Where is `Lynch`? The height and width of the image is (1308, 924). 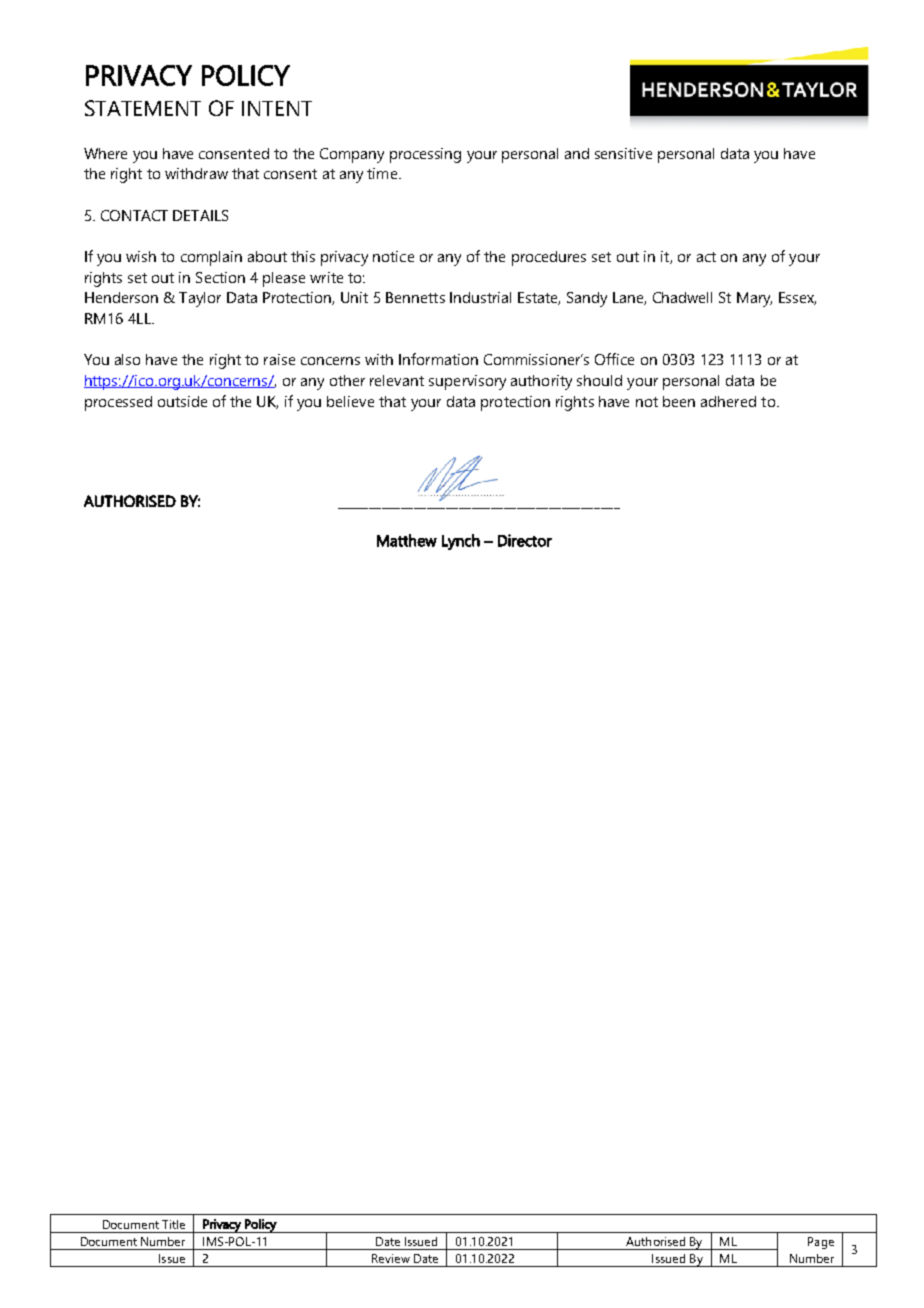
Lynch is located at coordinates (461, 542).
